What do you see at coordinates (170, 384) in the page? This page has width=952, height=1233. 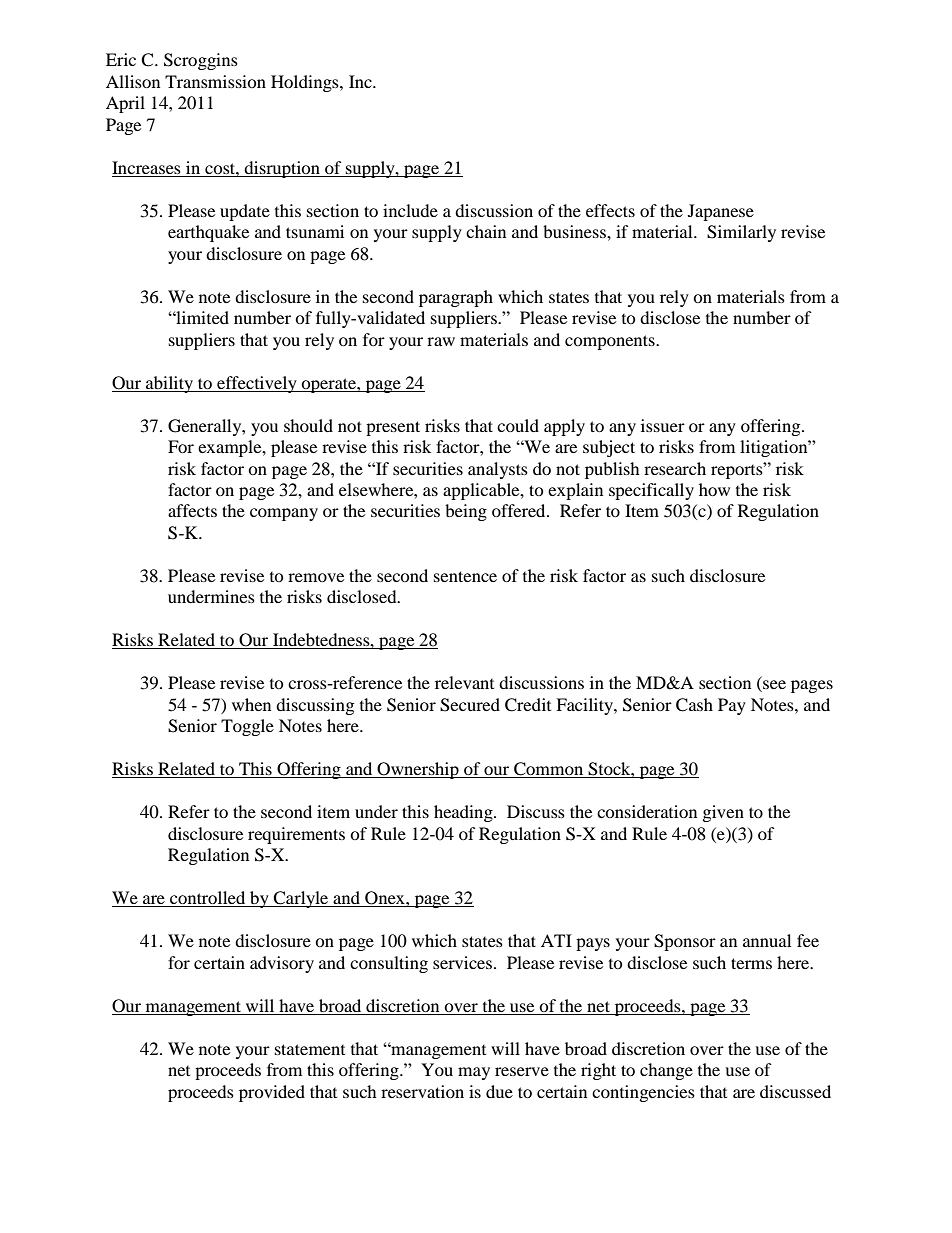 I see `ability` at bounding box center [170, 384].
